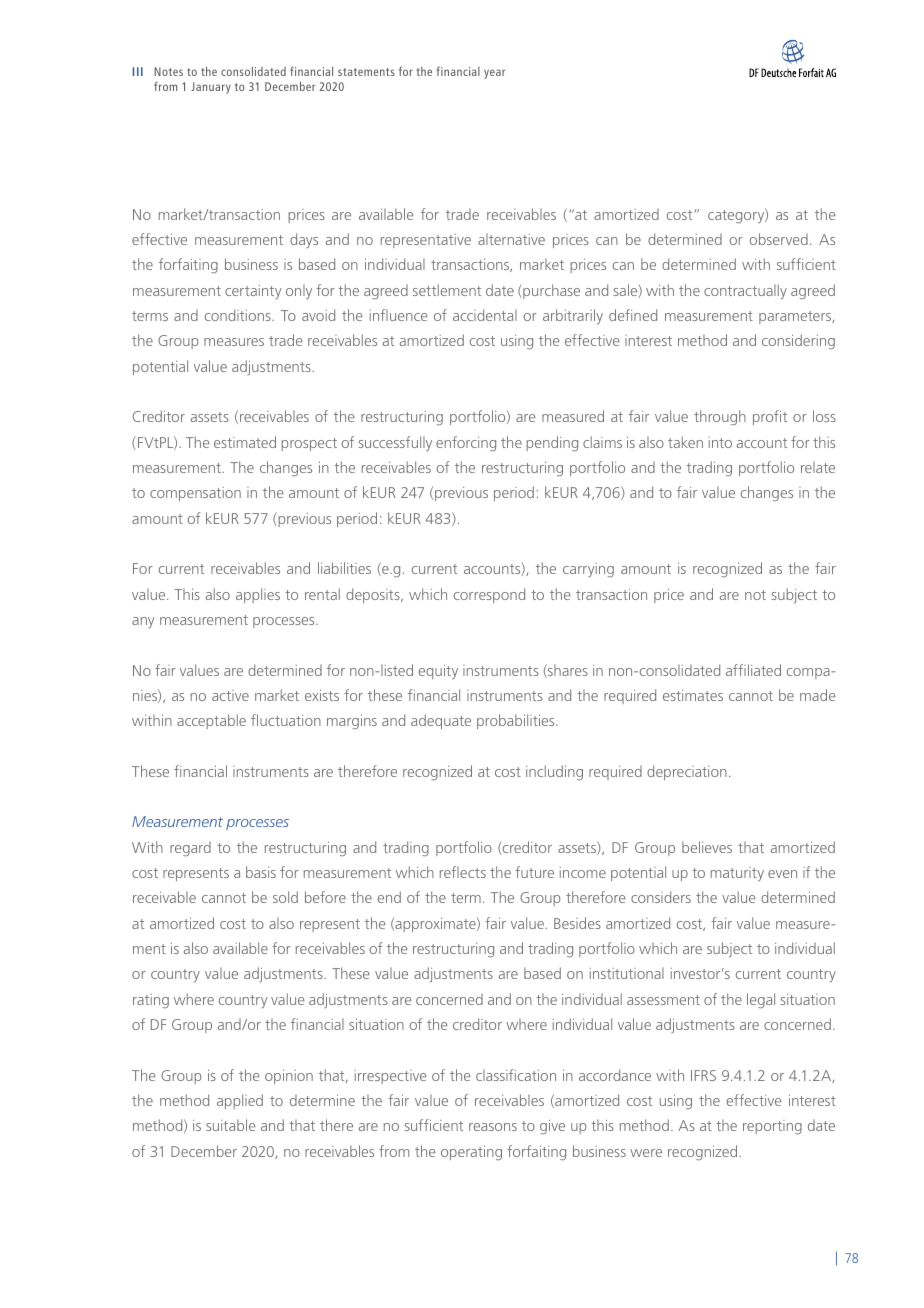 This screenshot has width=924, height=1308. Describe the element at coordinates (258, 595) in the screenshot. I see `applies` at that location.
